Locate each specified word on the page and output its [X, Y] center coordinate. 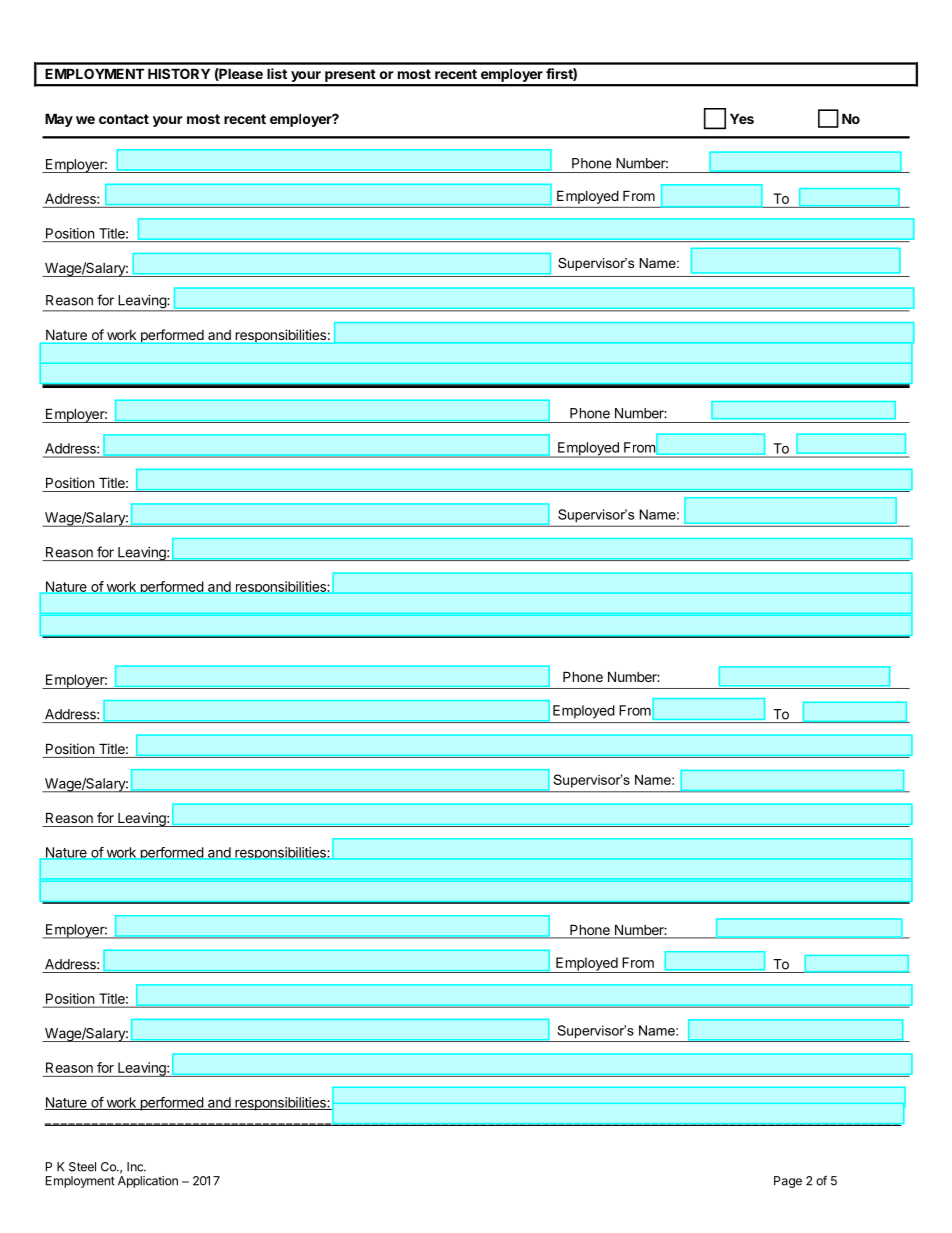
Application [148, 1182]
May [59, 120]
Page [788, 1182]
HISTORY [179, 73]
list [277, 73]
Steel [82, 1167]
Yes [742, 118]
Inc [136, 1167]
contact [124, 119]
